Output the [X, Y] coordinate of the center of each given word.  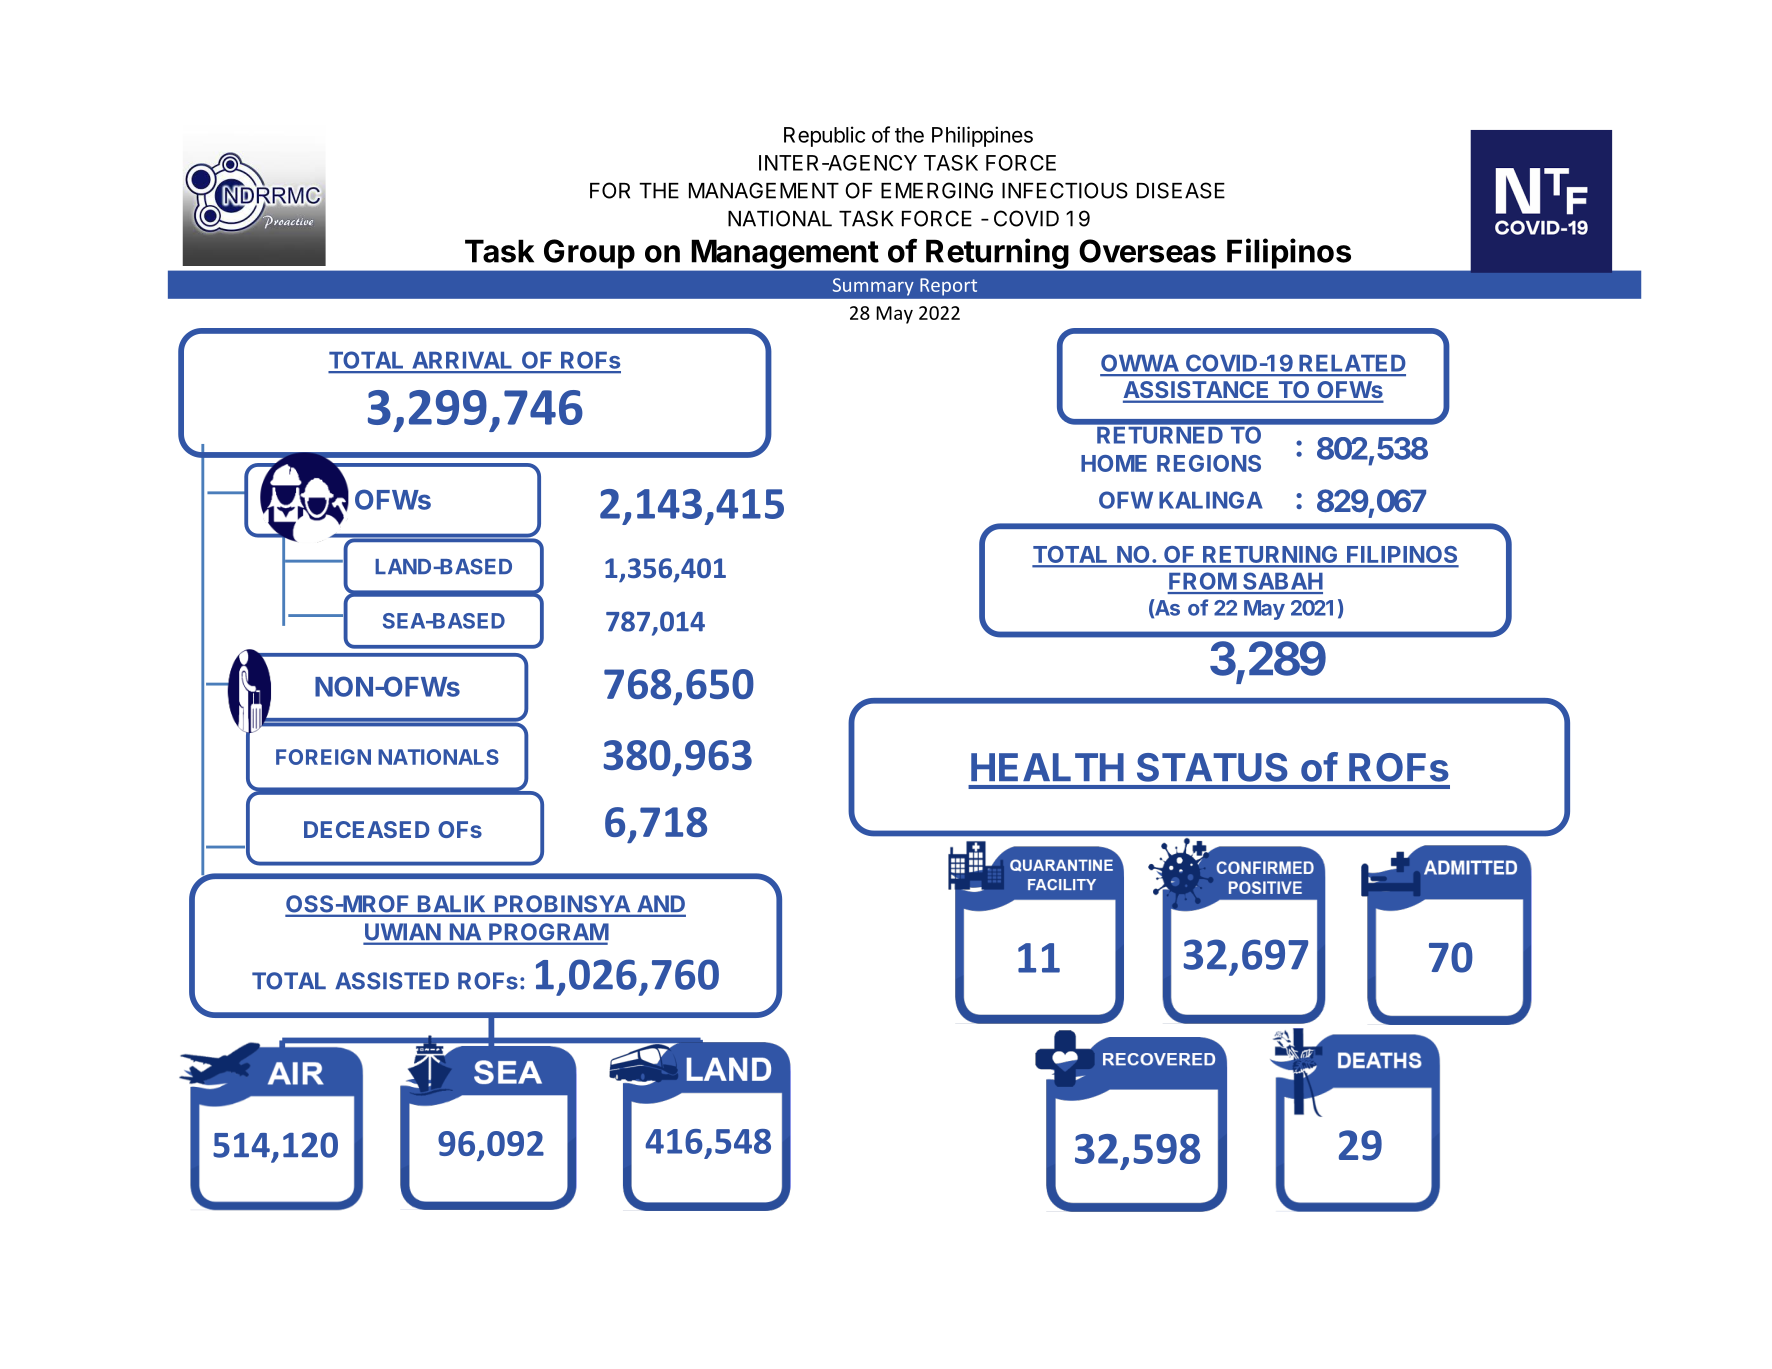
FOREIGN [323, 757]
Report [948, 287]
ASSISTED [392, 981]
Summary [873, 287]
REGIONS [1209, 463]
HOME [1114, 463]
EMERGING [937, 190]
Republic [824, 136]
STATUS [1212, 767]
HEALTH [1047, 767]
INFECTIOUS [1065, 190]
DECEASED [367, 829]
